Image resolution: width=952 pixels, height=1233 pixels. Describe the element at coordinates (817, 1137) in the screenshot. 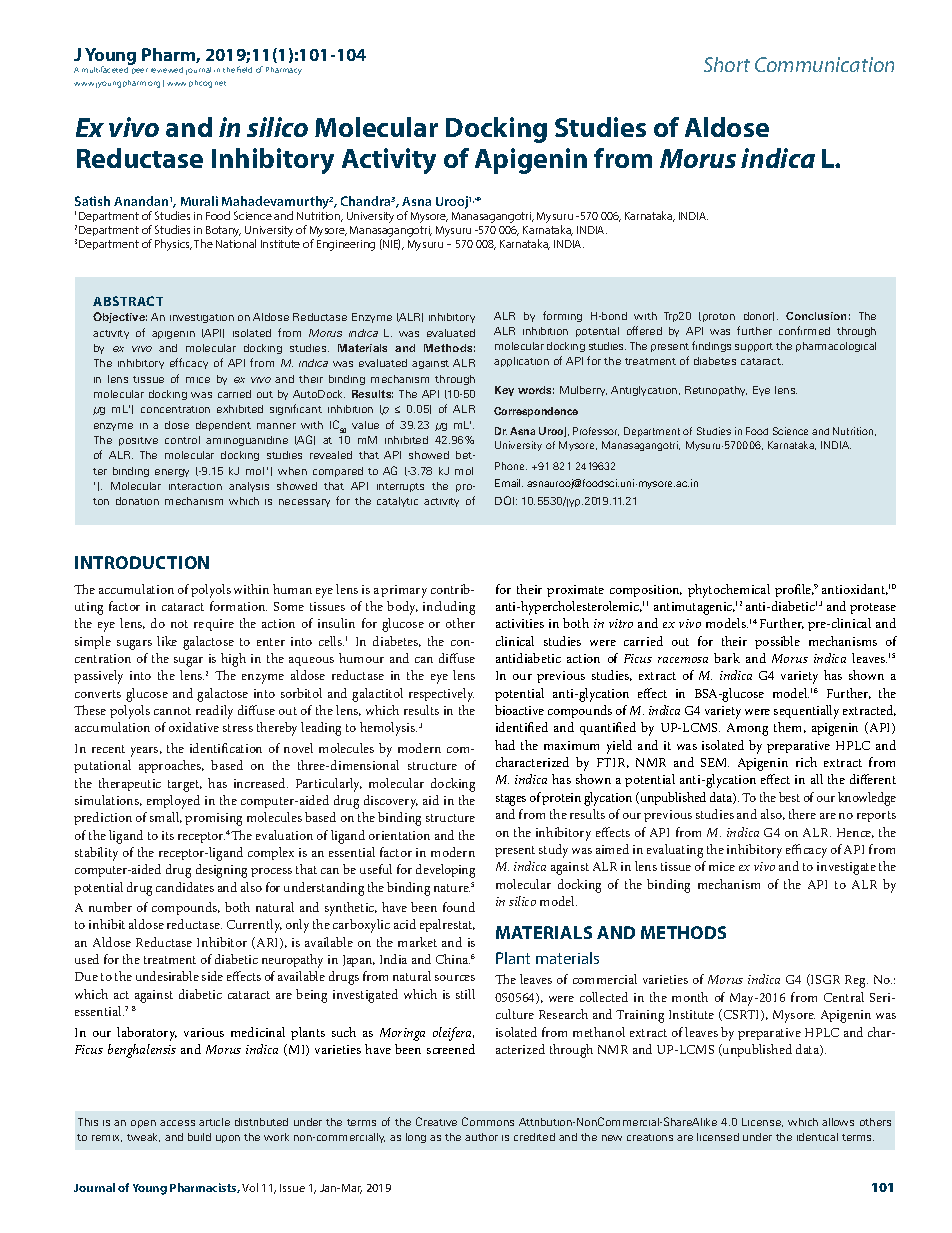

I see `identical` at that location.
